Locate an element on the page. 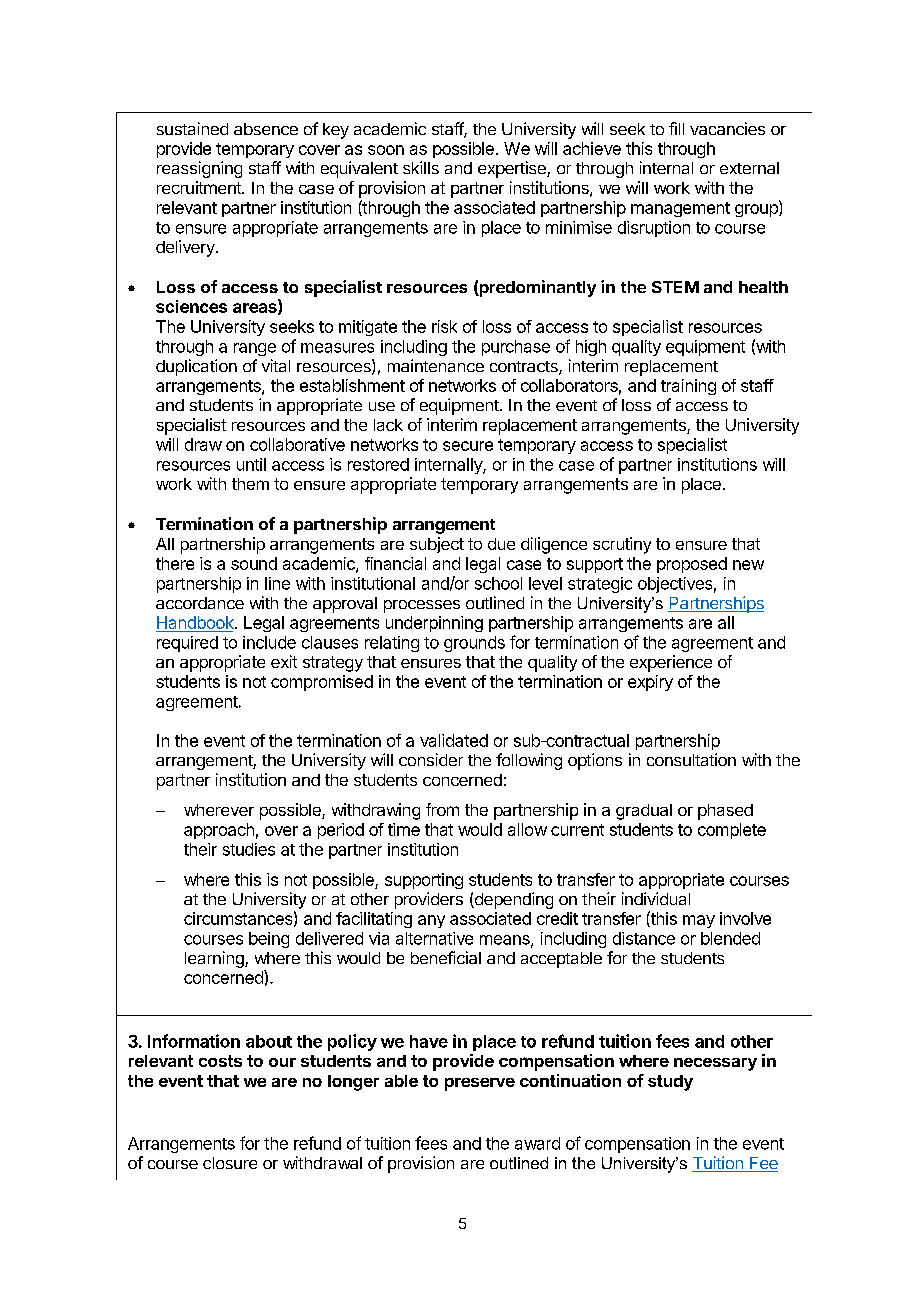  absence is located at coordinates (266, 129).
